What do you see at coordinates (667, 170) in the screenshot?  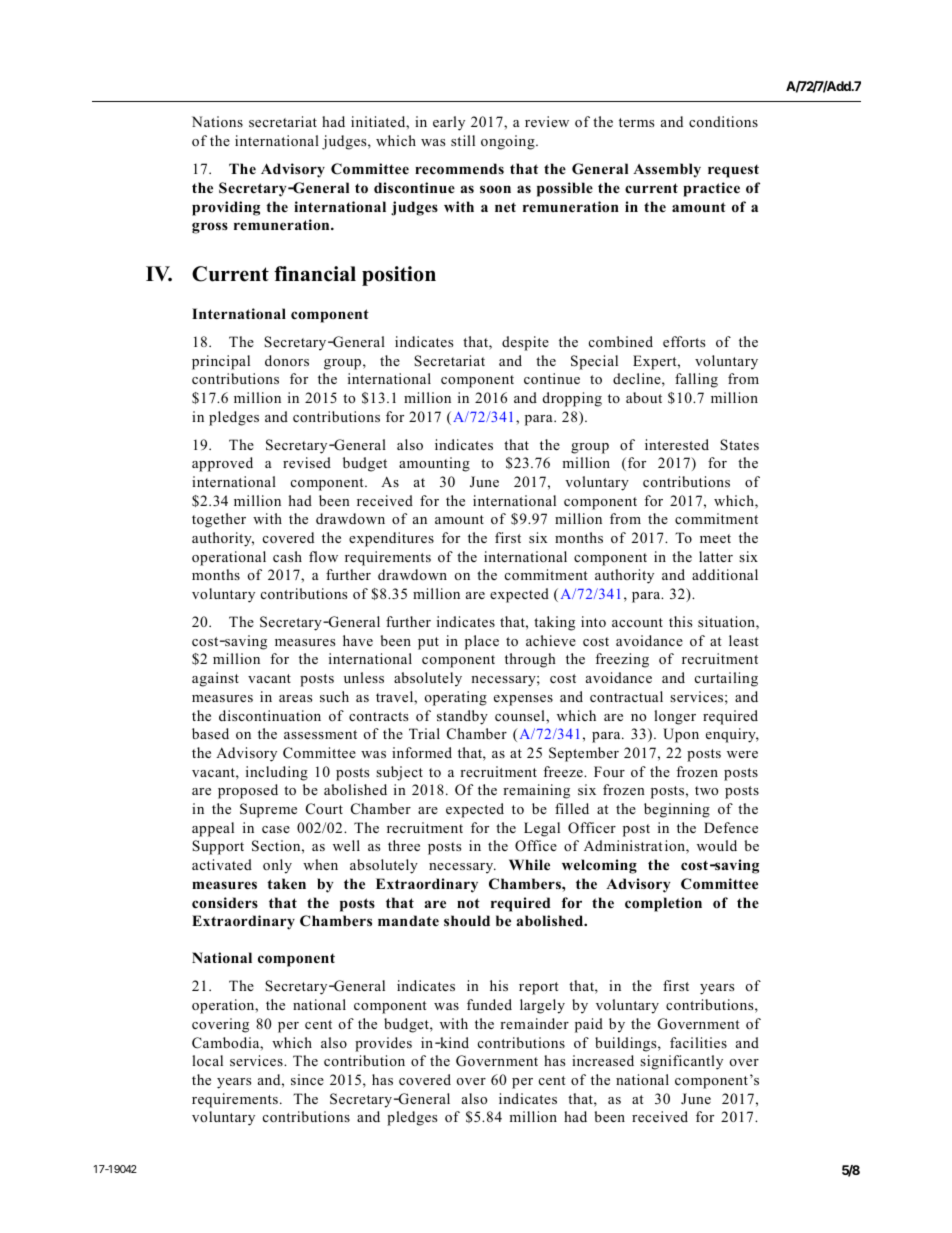 I see `Assembly` at bounding box center [667, 170].
